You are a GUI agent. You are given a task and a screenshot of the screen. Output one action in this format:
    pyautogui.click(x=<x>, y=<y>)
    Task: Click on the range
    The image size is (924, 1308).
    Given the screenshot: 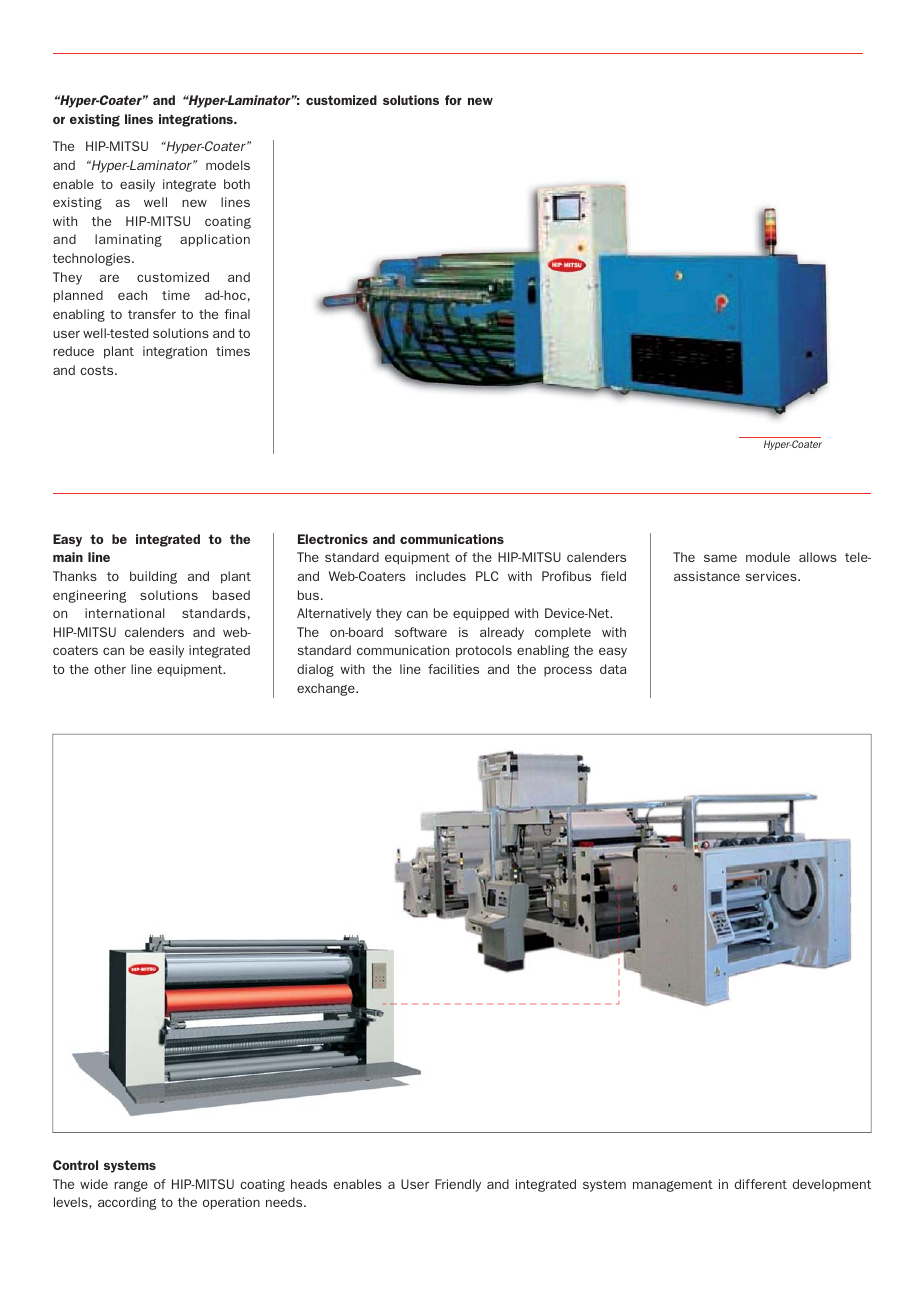 What is the action you would take?
    pyautogui.click(x=131, y=1186)
